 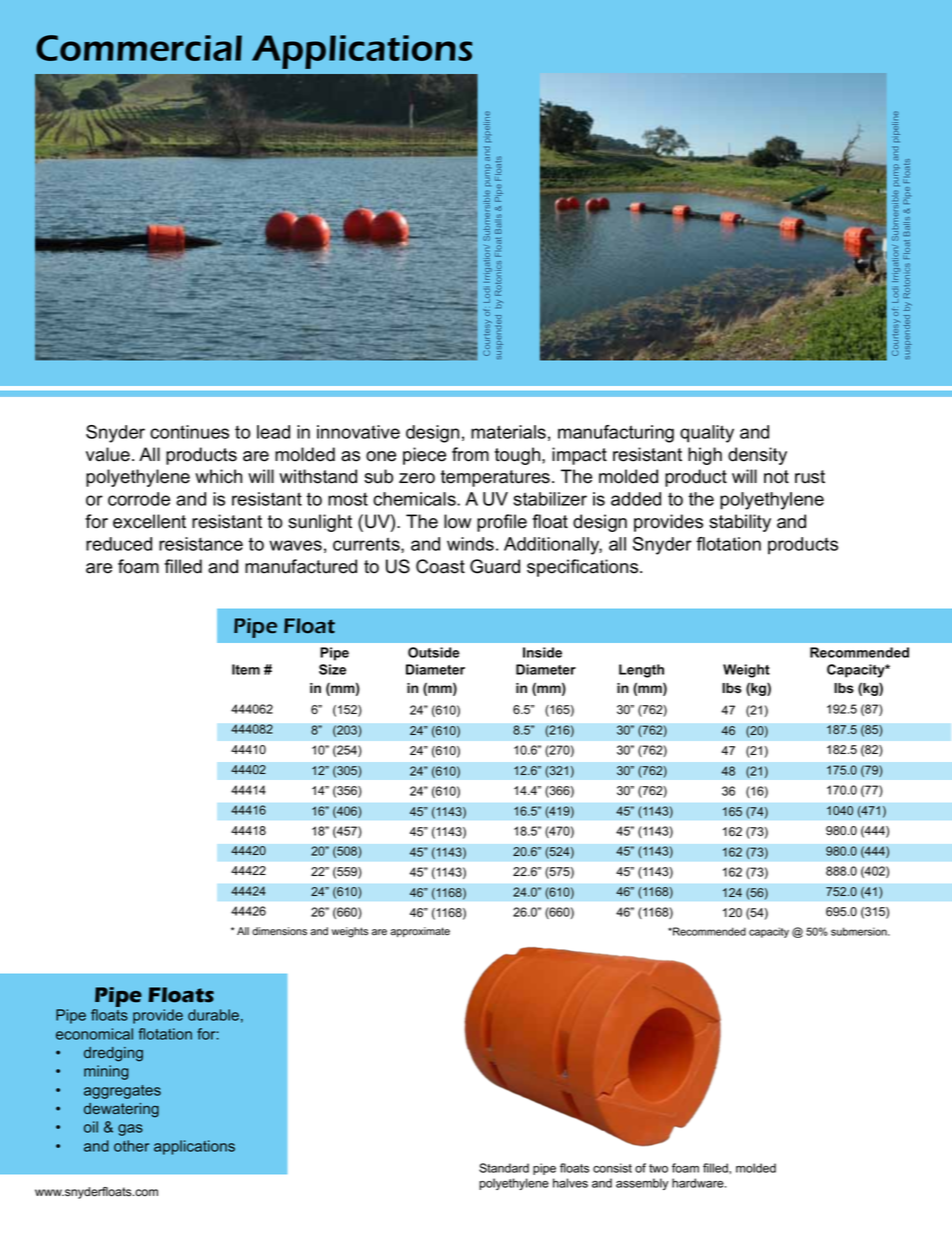 What do you see at coordinates (434, 652) in the image?
I see `Outside` at bounding box center [434, 652].
